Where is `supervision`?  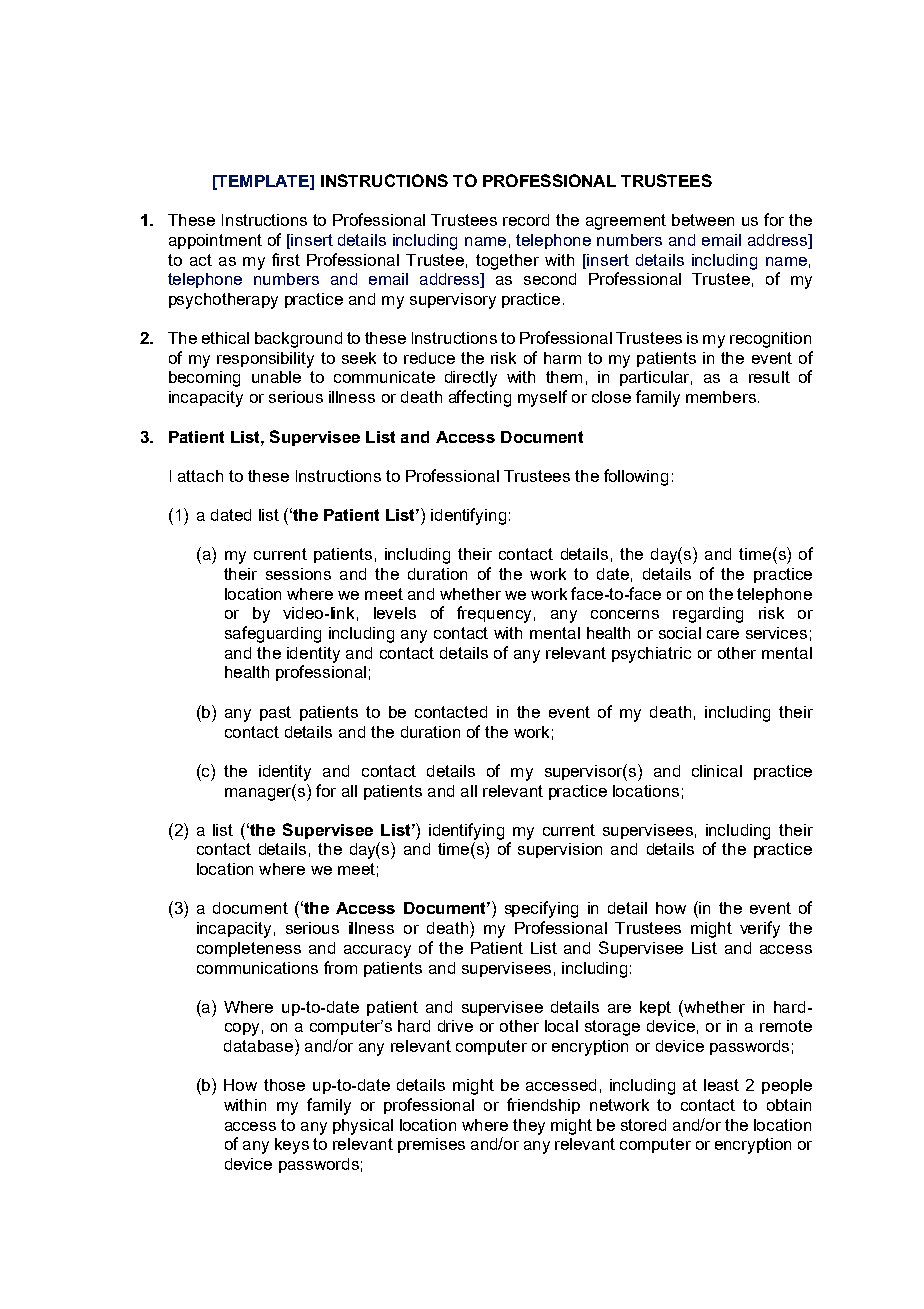 supervision is located at coordinates (560, 850).
